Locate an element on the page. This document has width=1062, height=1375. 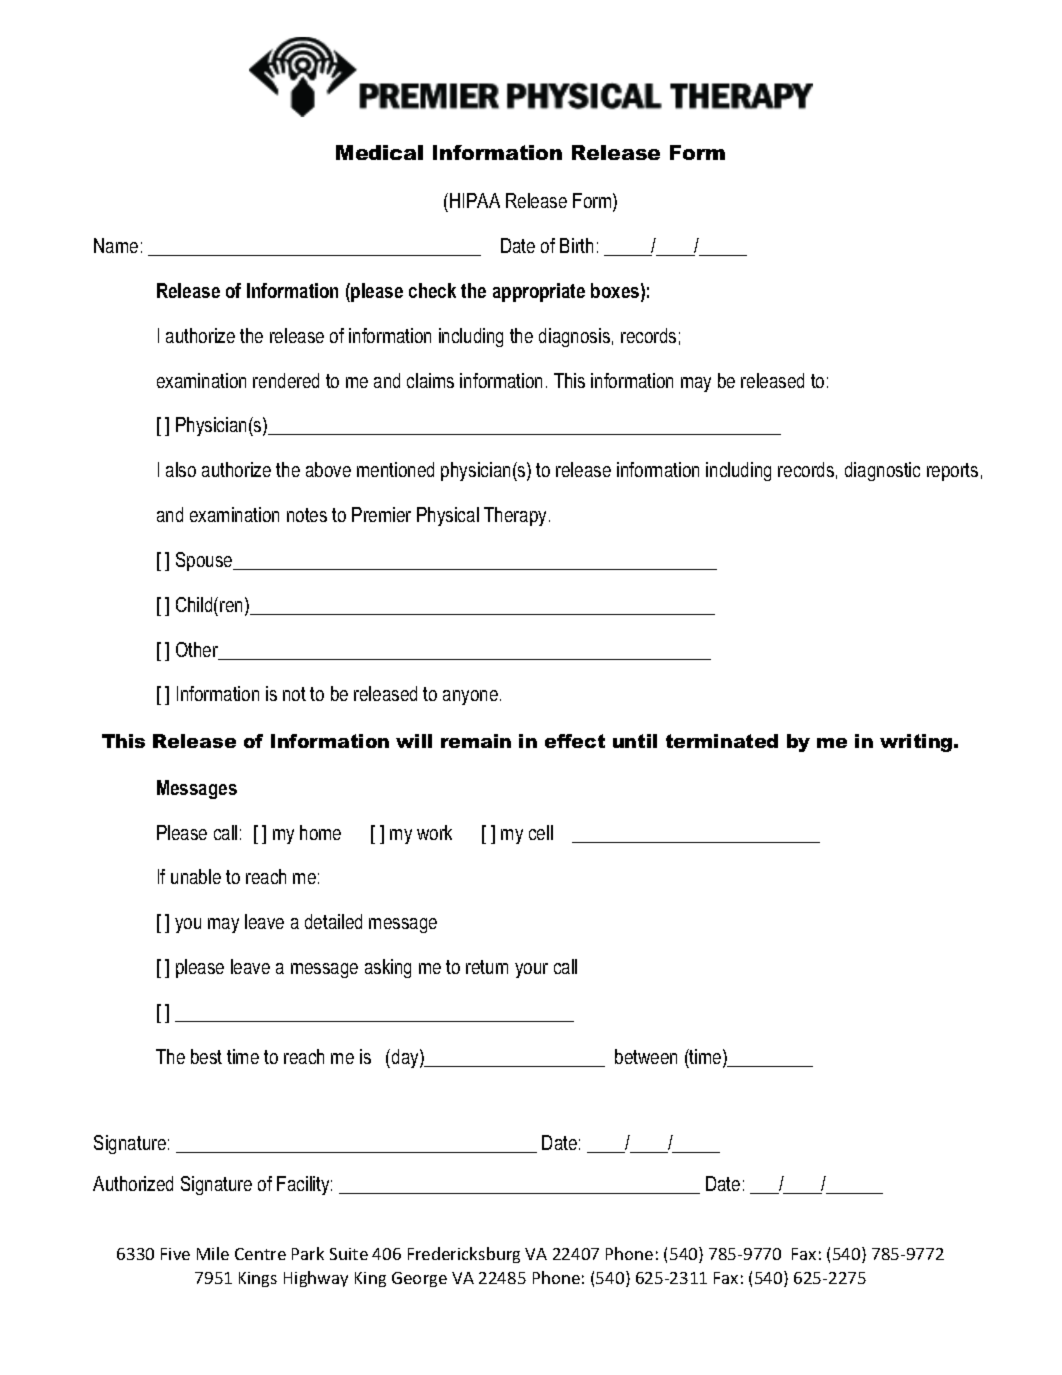
Therapy is located at coordinates (515, 516).
